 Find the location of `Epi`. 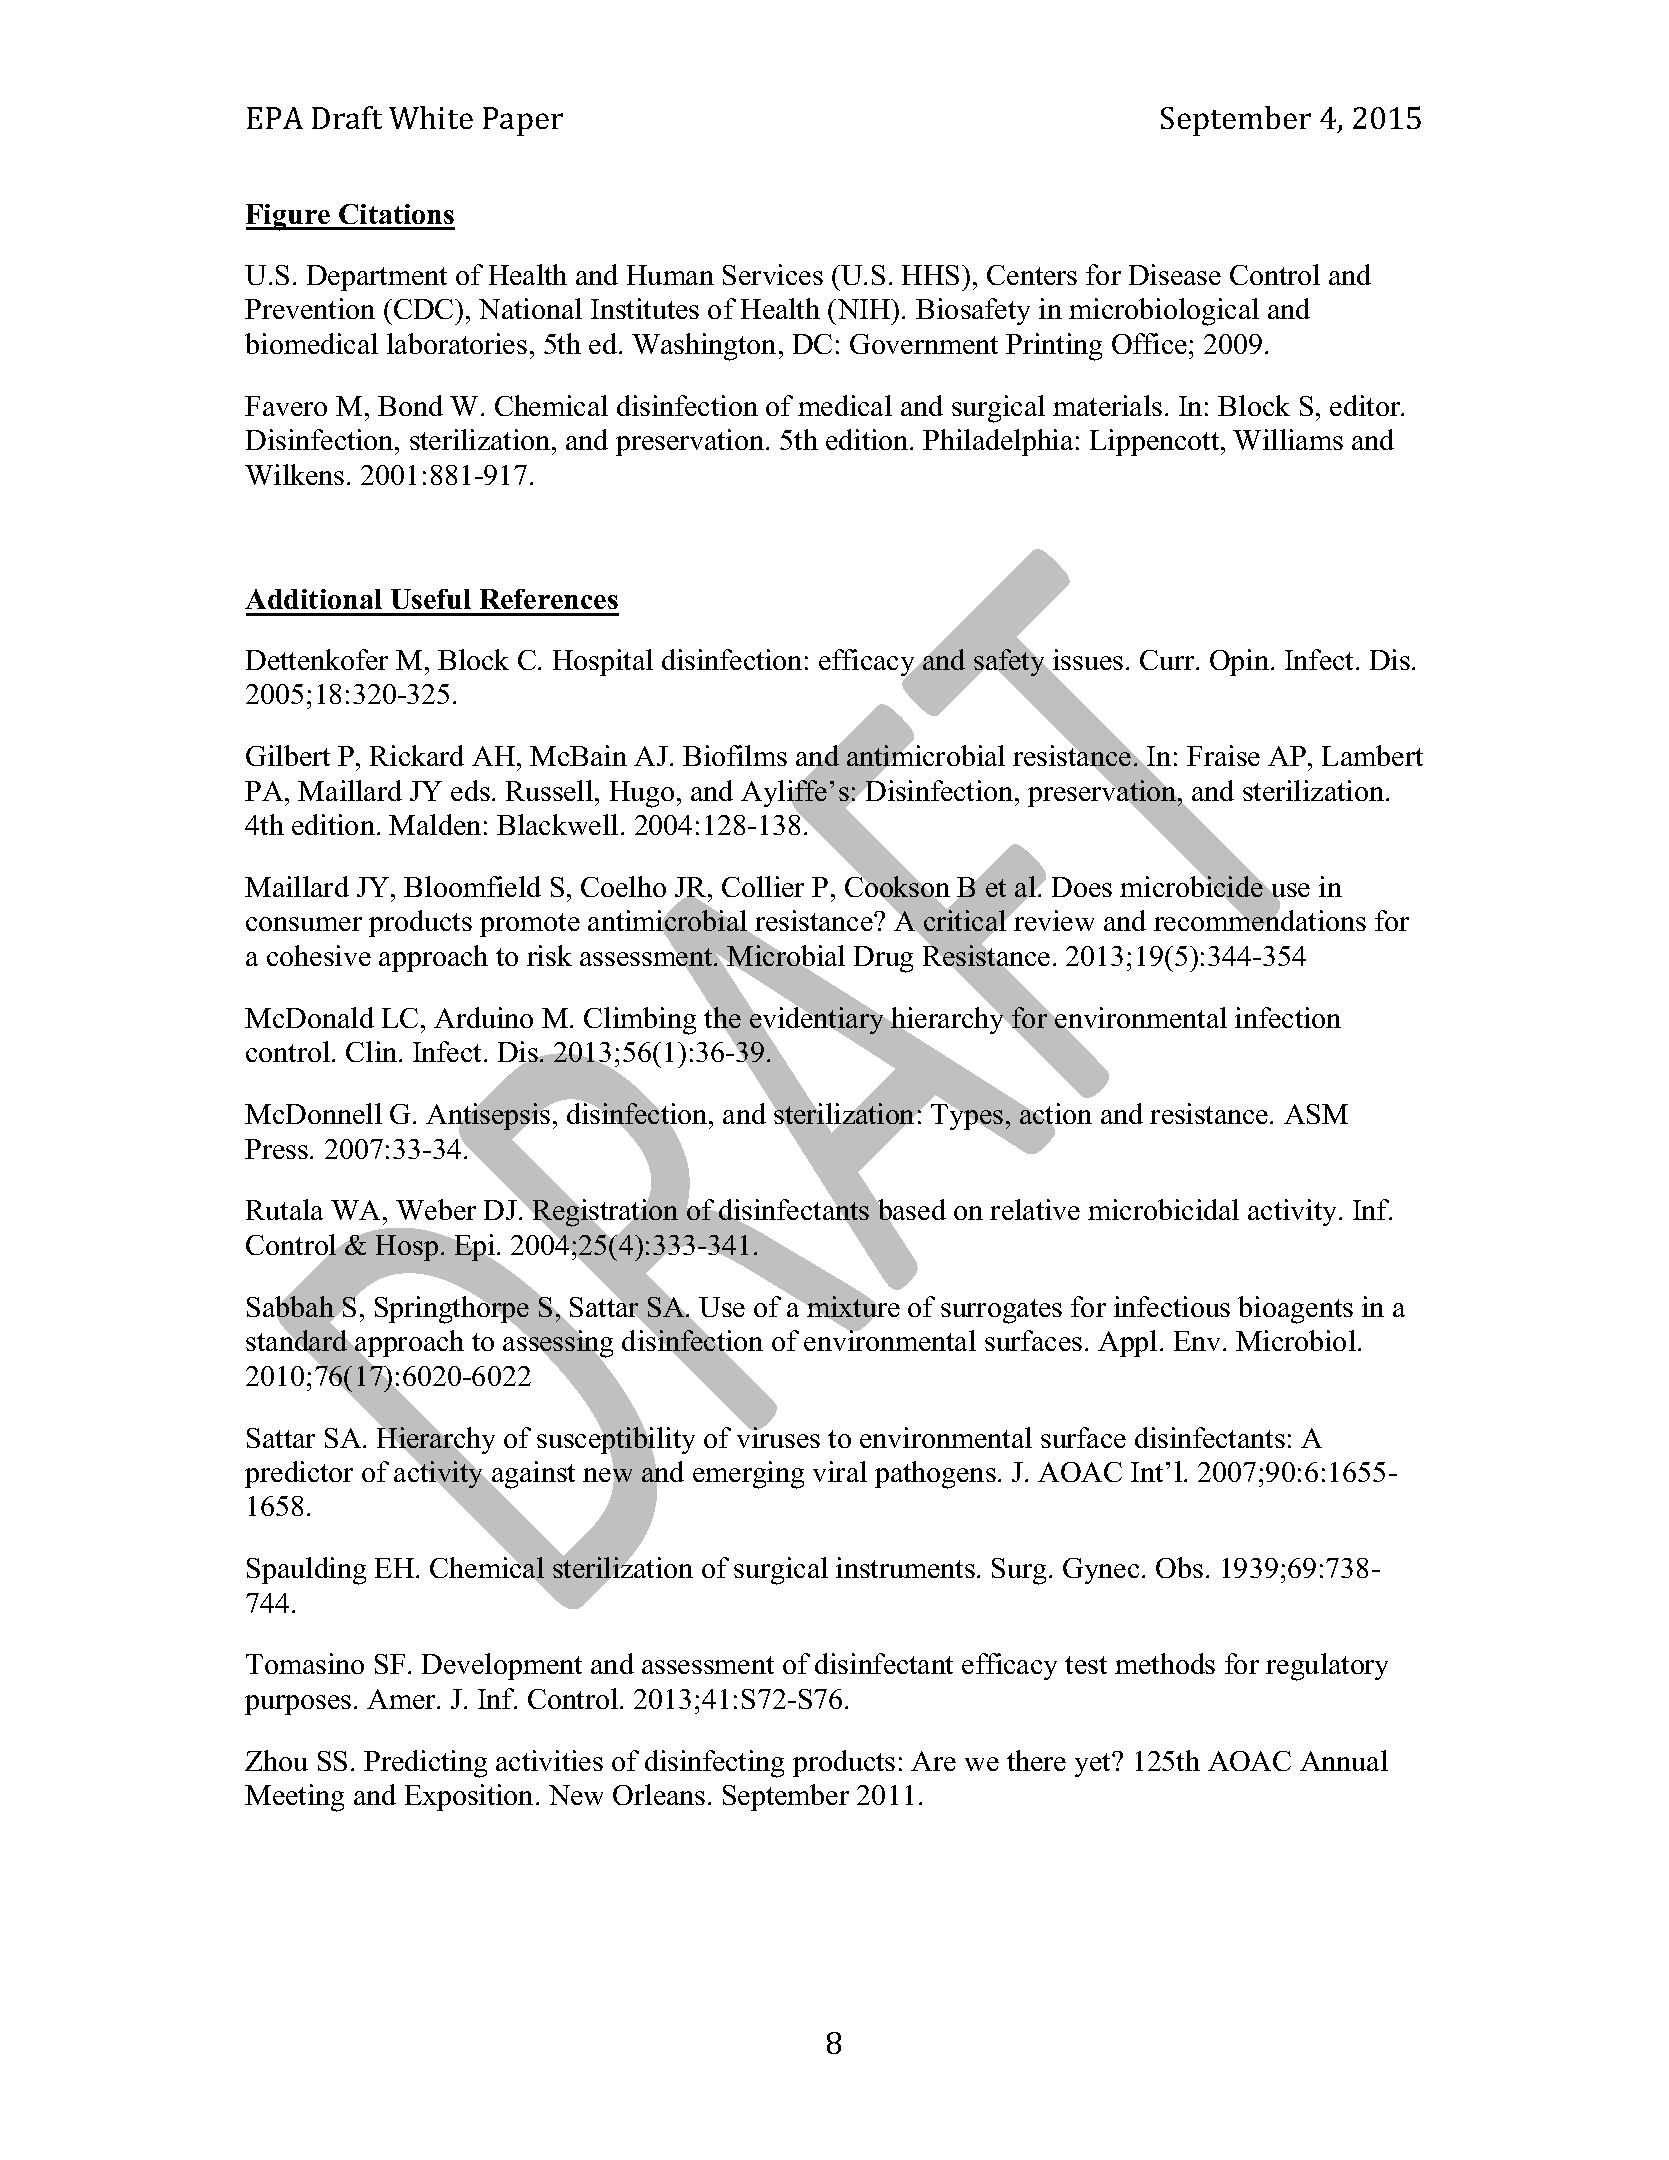

Epi is located at coordinates (475, 1247).
